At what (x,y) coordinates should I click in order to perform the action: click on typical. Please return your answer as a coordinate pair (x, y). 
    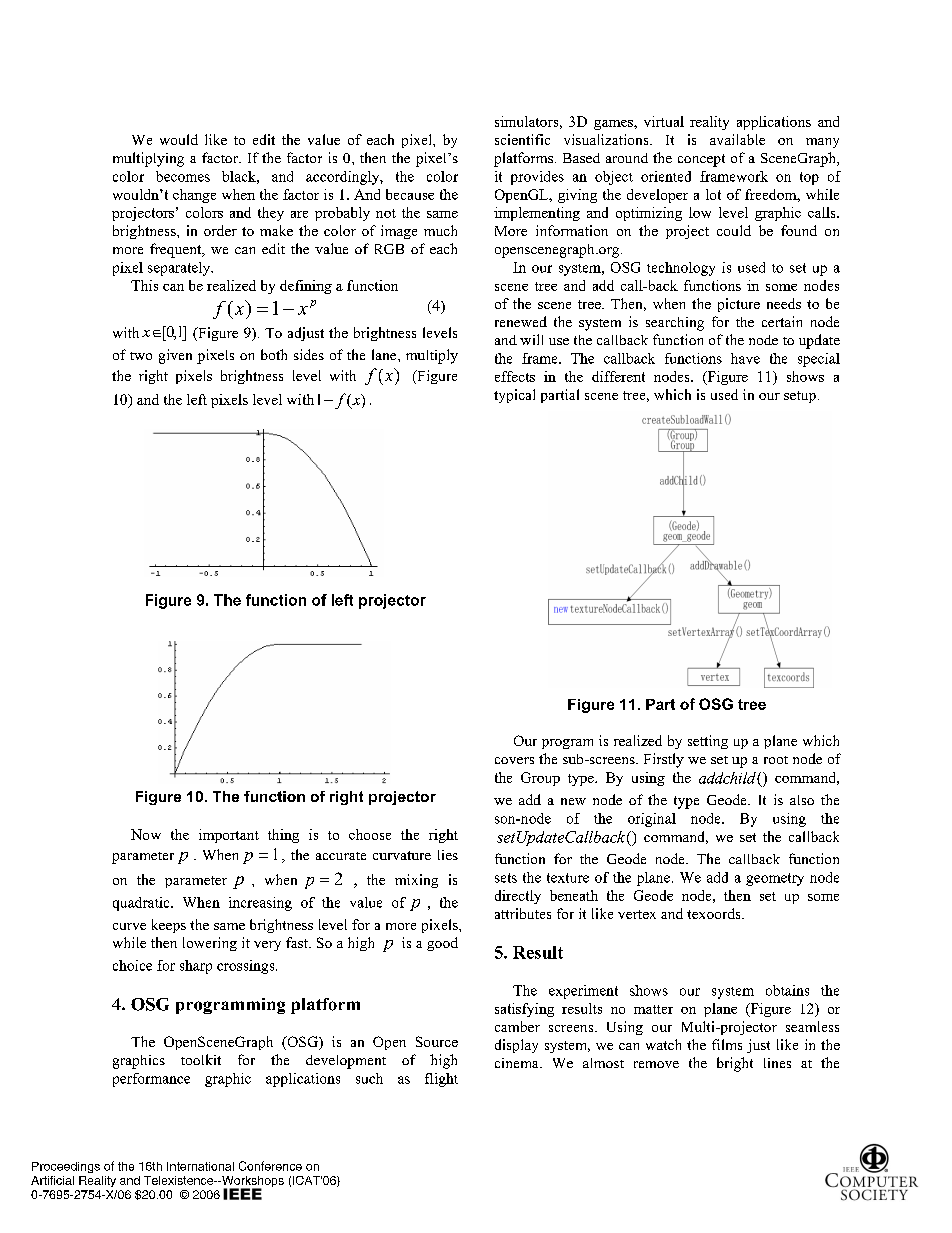
    Looking at the image, I should click on (514, 396).
